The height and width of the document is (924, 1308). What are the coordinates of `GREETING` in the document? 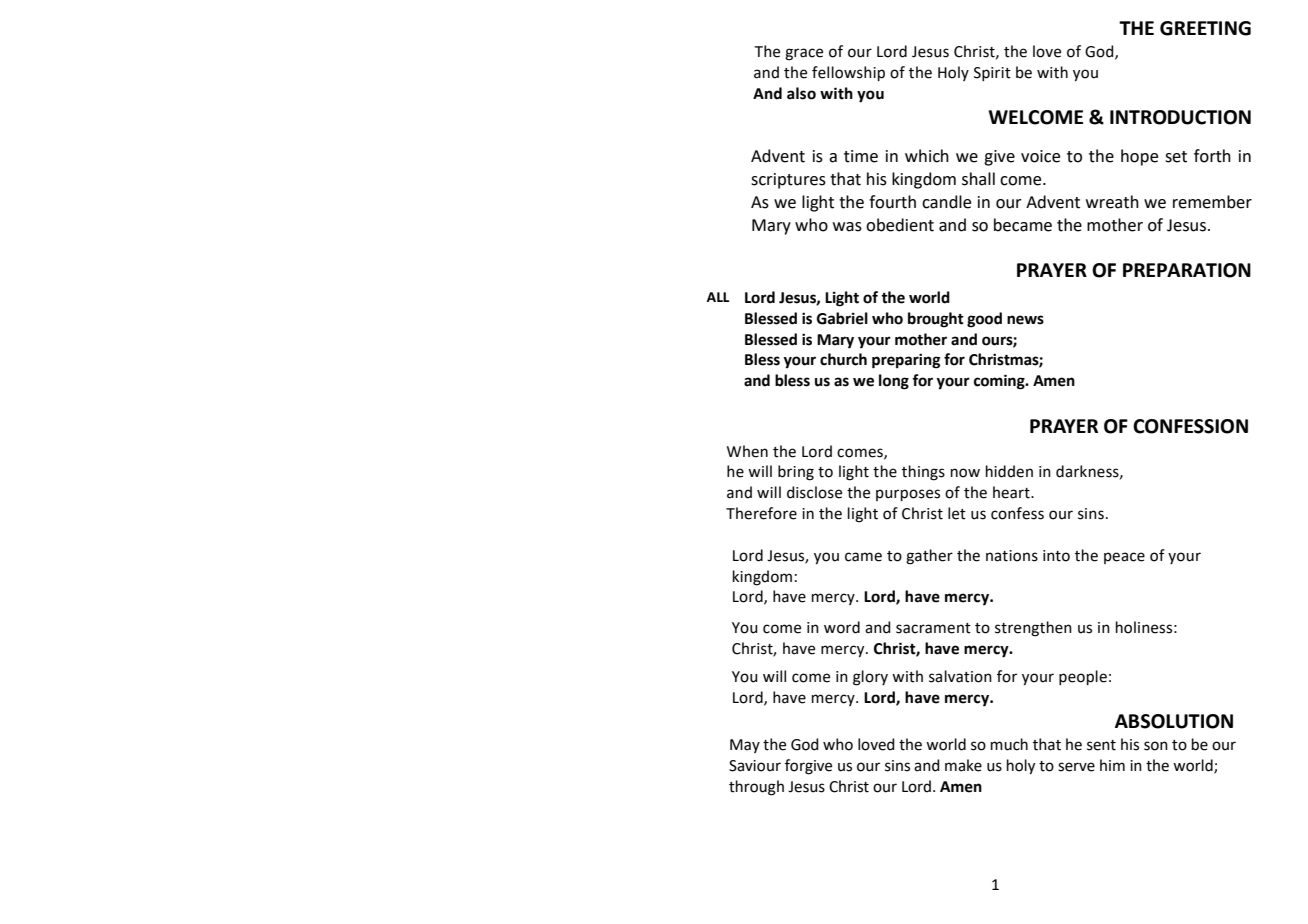 It's located at (1205, 28).
